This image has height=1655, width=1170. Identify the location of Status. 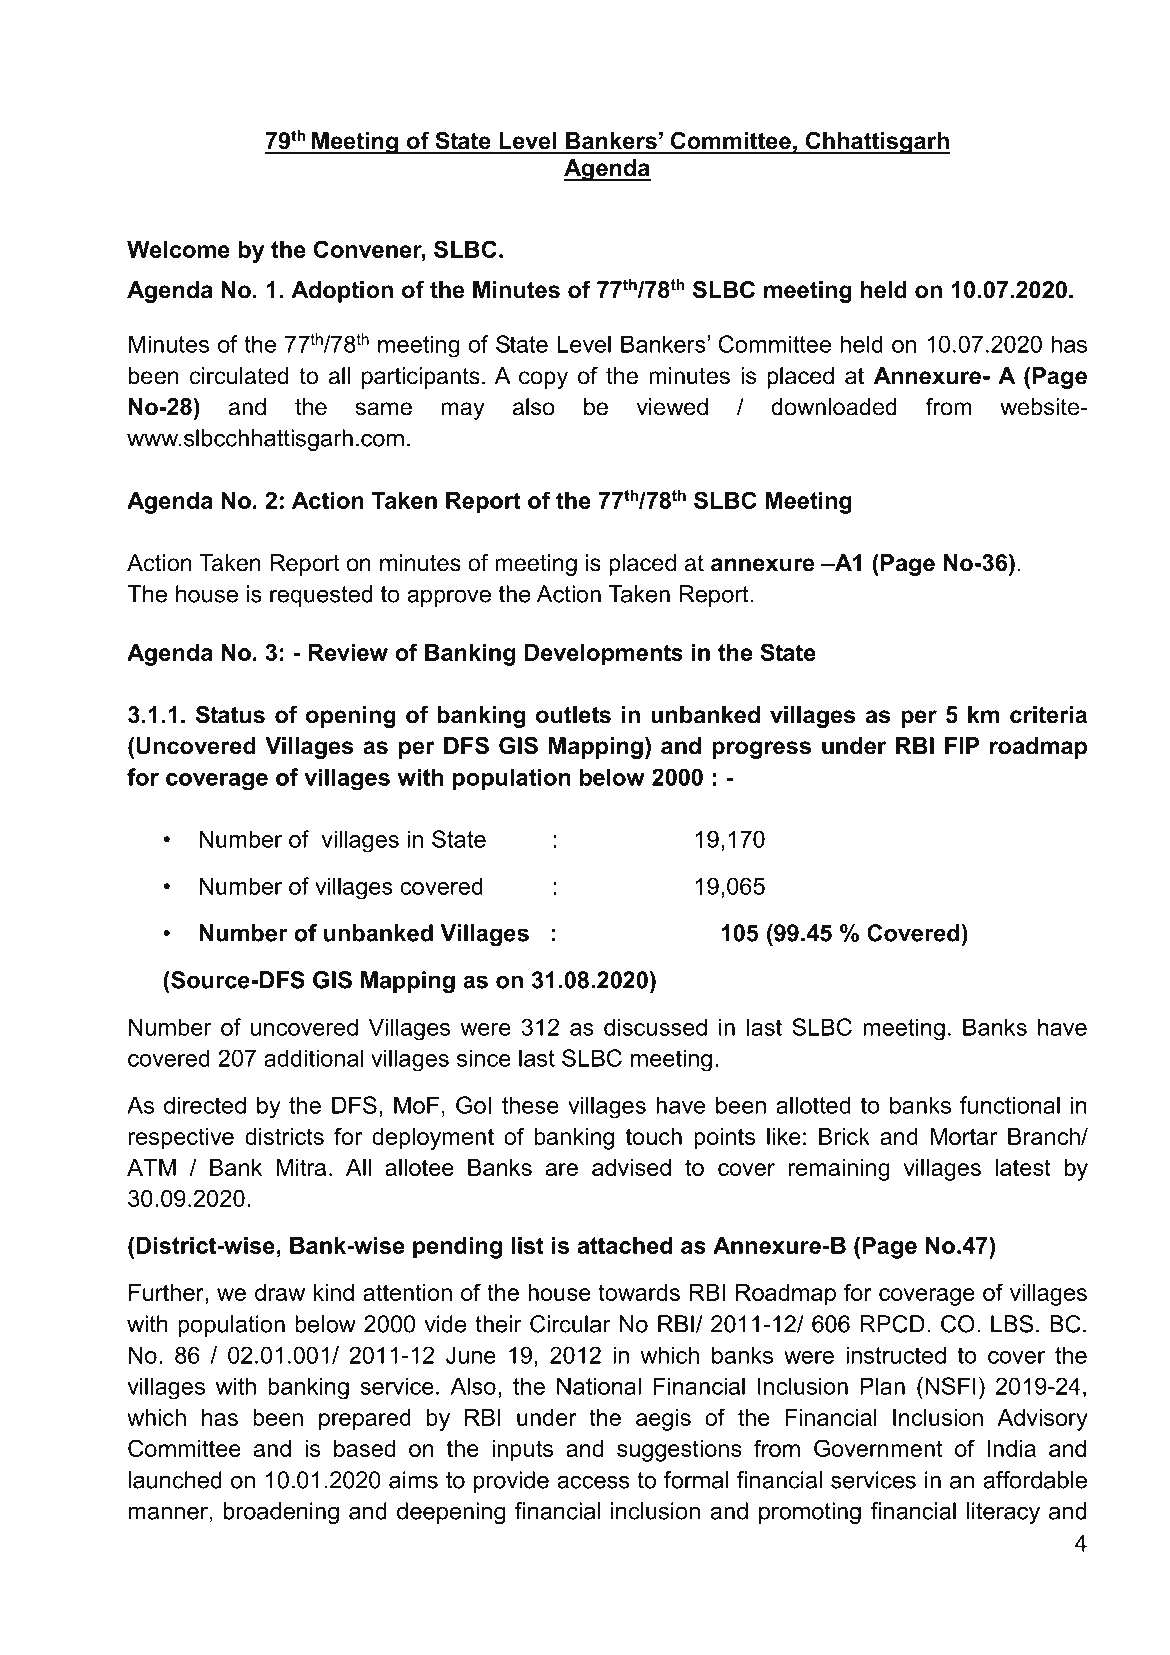
(230, 715).
